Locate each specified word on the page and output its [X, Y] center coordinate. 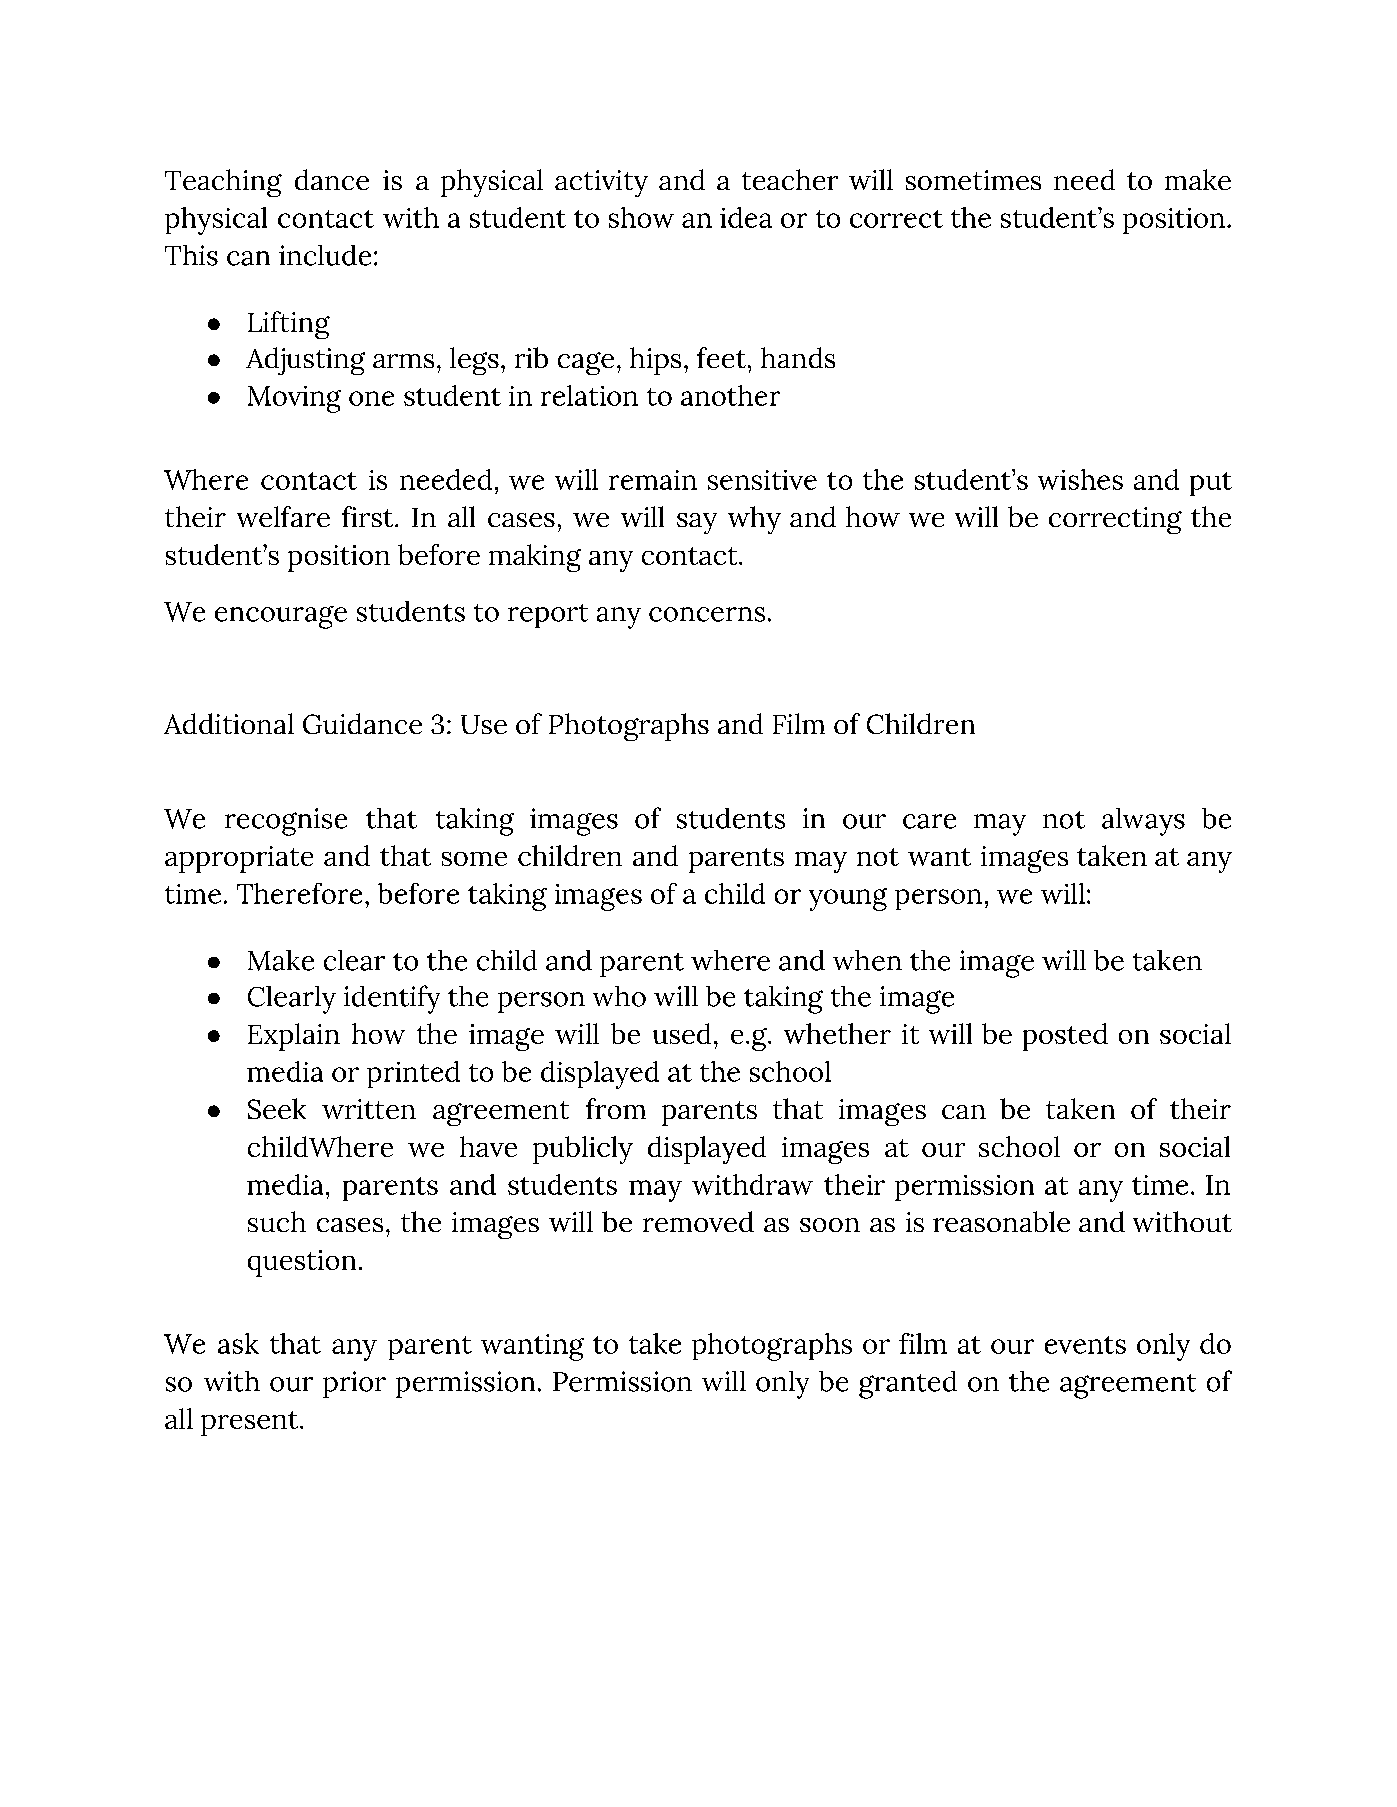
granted [908, 1385]
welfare [283, 516]
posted [1065, 1037]
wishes [1080, 479]
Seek [277, 1108]
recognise [286, 822]
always [1143, 822]
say [697, 523]
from [616, 1108]
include [325, 255]
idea [746, 217]
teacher [790, 179]
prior [354, 1384]
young [848, 899]
